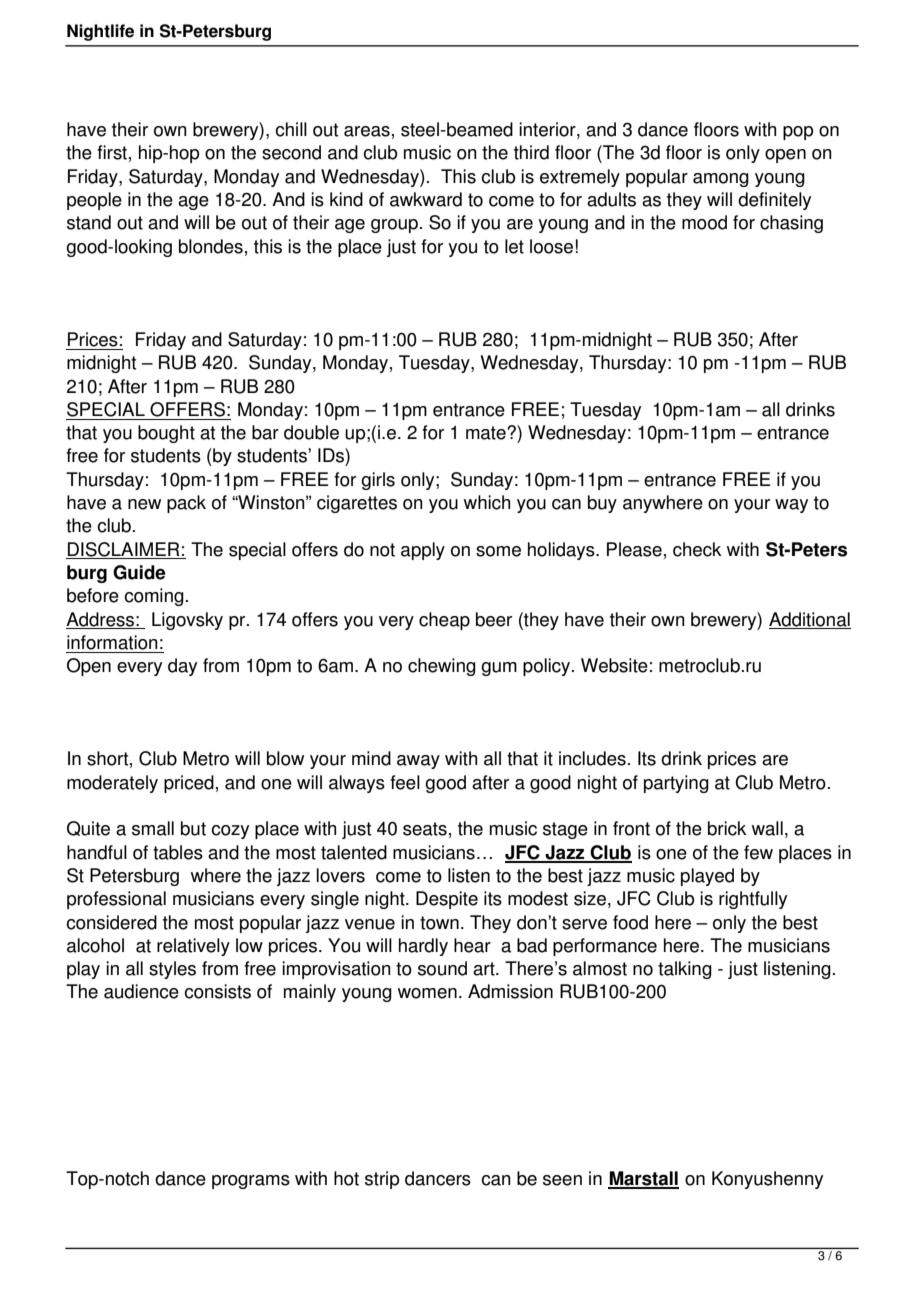 The image size is (924, 1308). What do you see at coordinates (562, 1180) in the screenshot?
I see `seen` at bounding box center [562, 1180].
